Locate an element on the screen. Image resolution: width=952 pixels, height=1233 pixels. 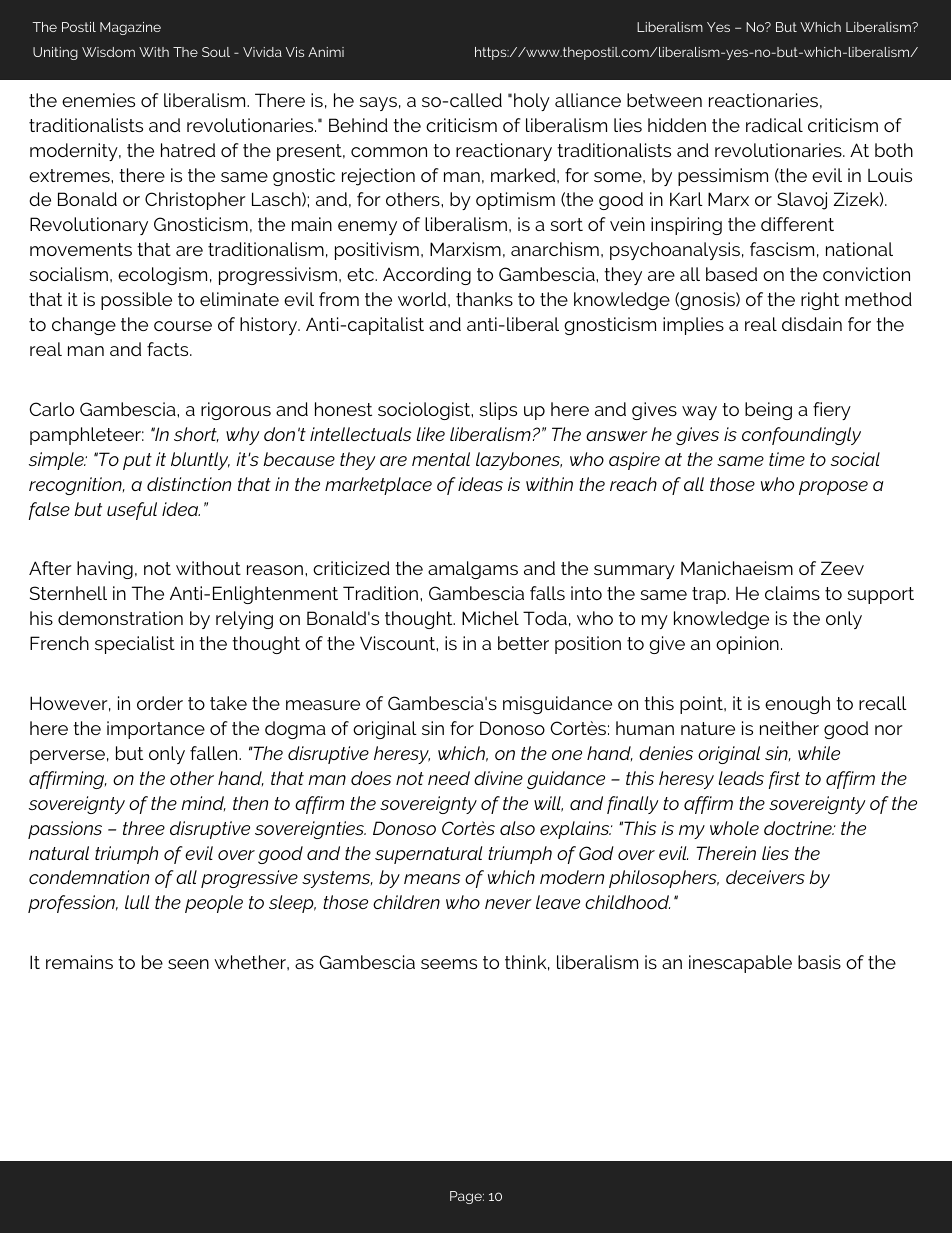
opinion is located at coordinates (747, 645).
